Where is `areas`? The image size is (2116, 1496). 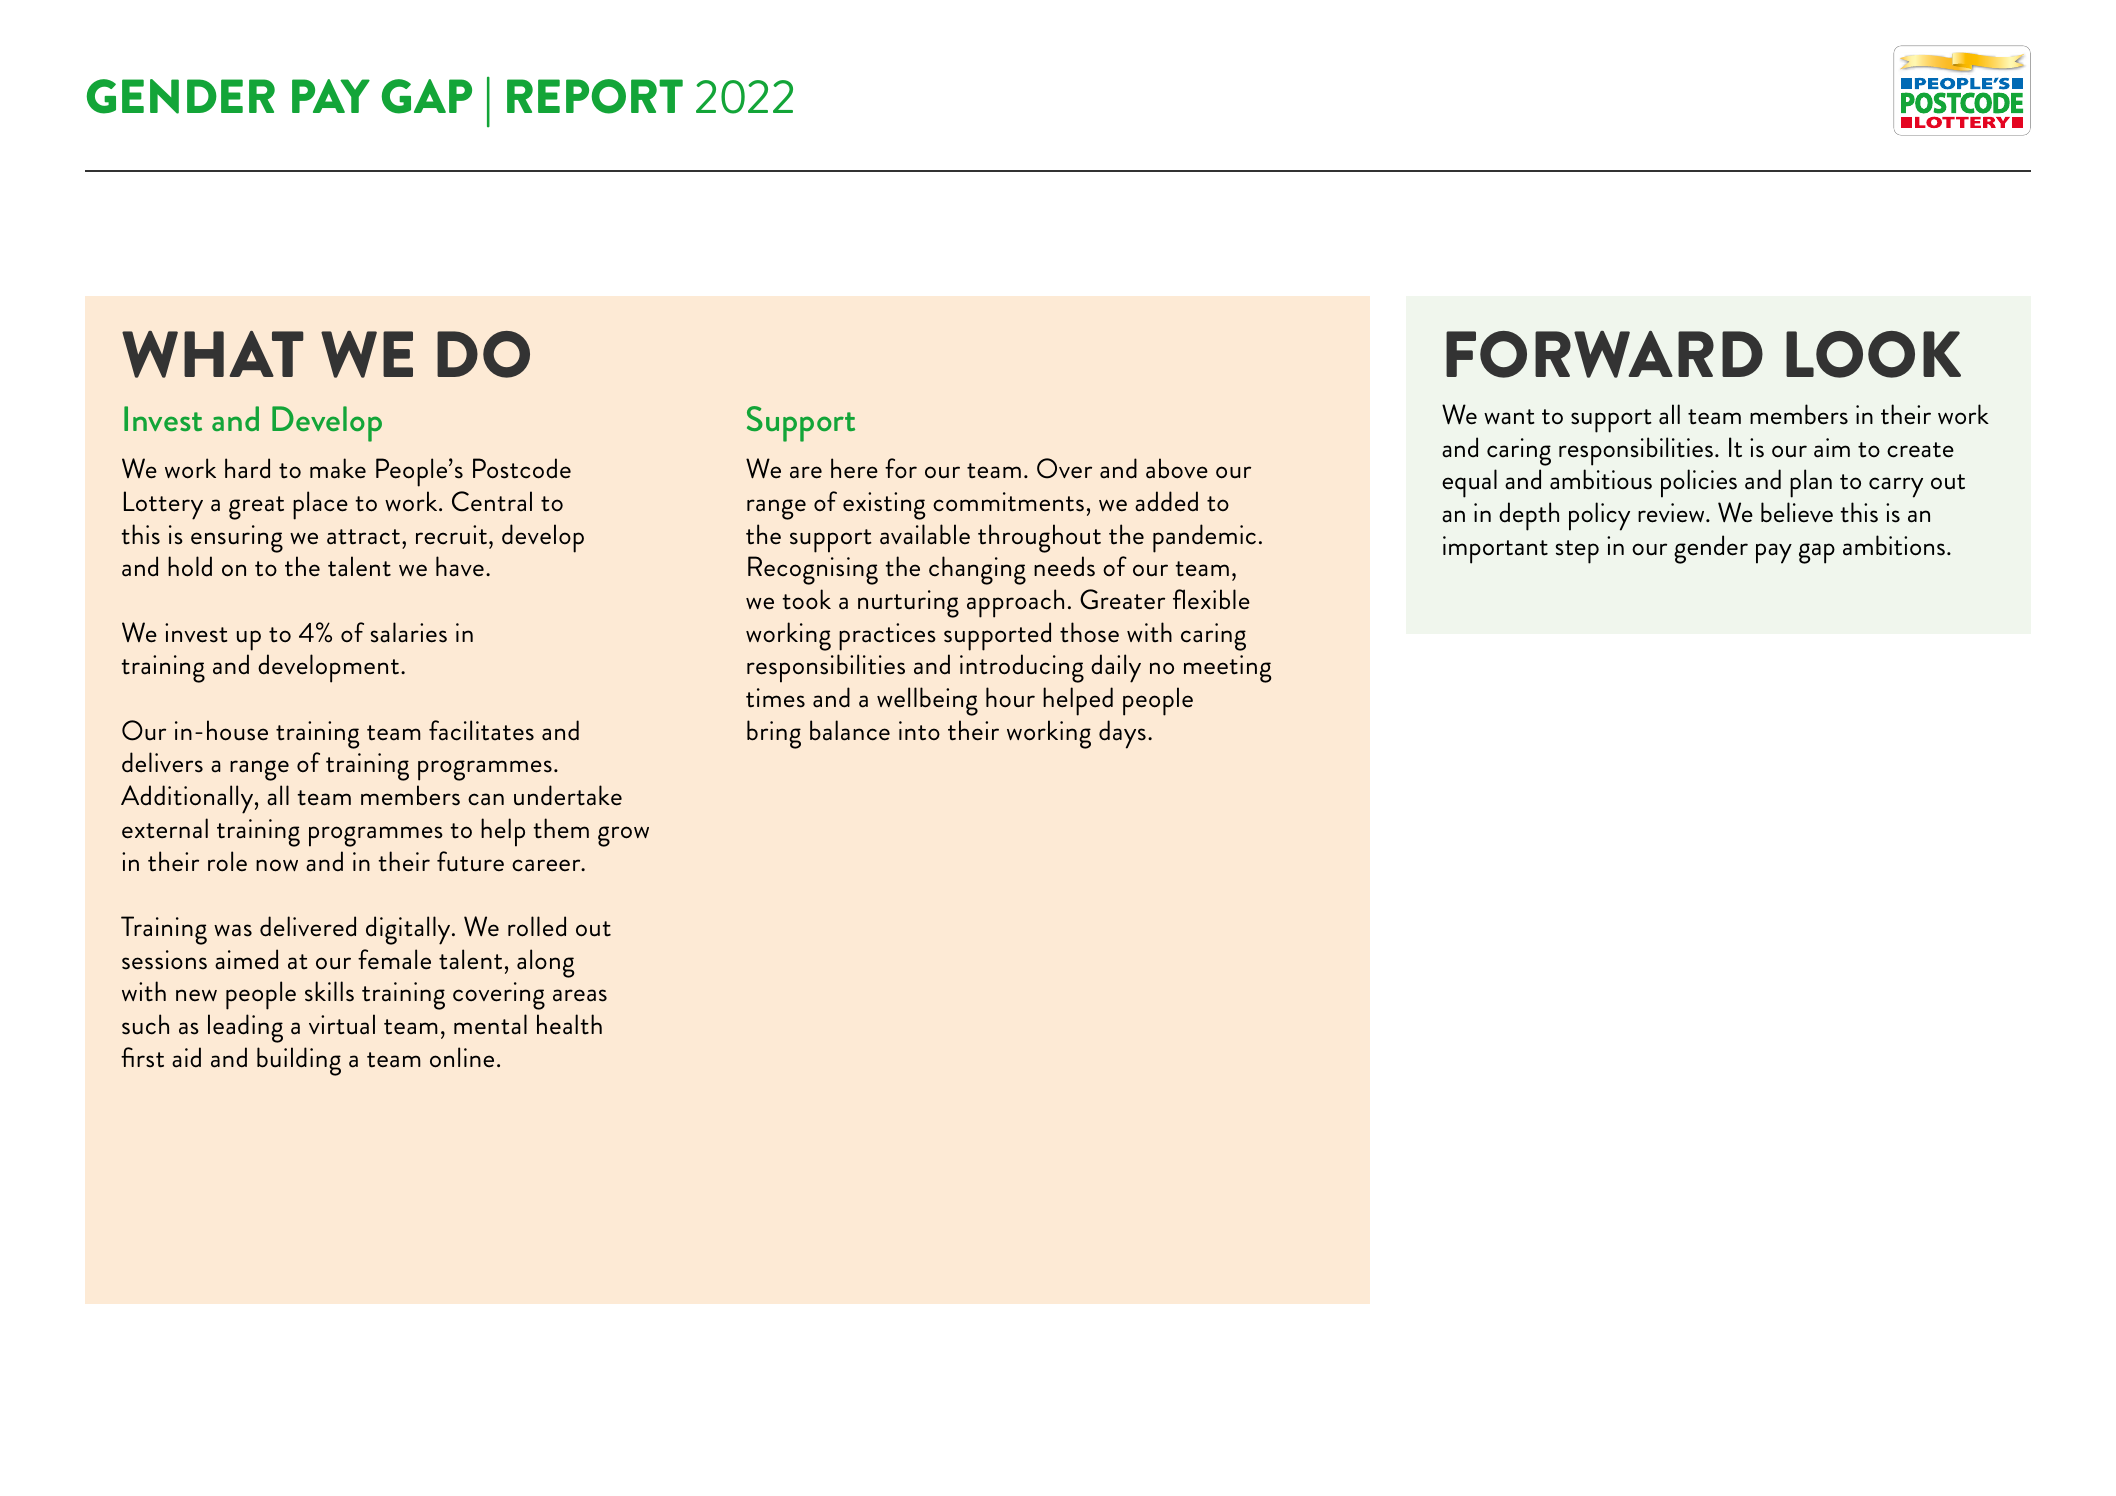
areas is located at coordinates (580, 995).
